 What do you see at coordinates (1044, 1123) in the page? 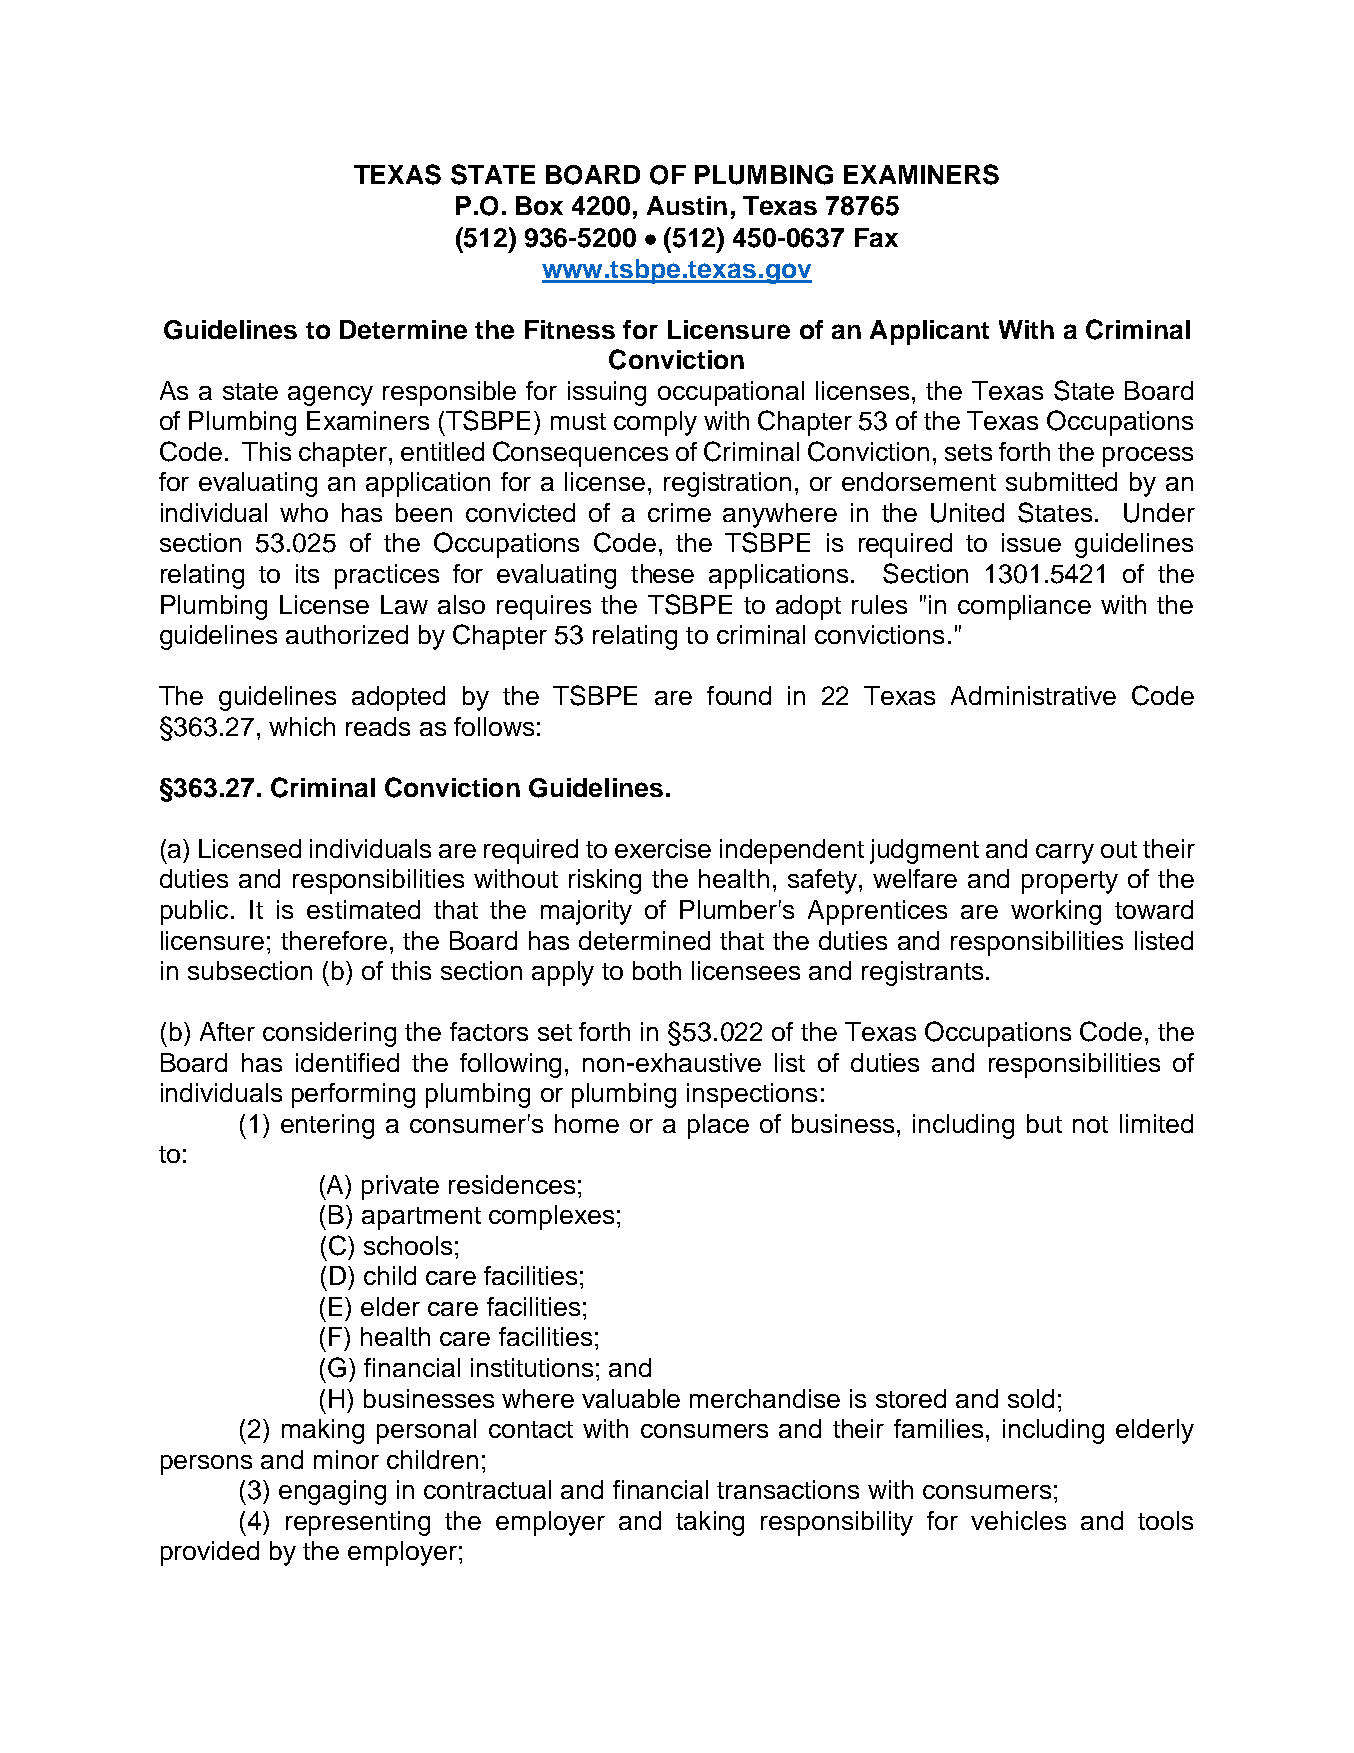
I see `but` at bounding box center [1044, 1123].
